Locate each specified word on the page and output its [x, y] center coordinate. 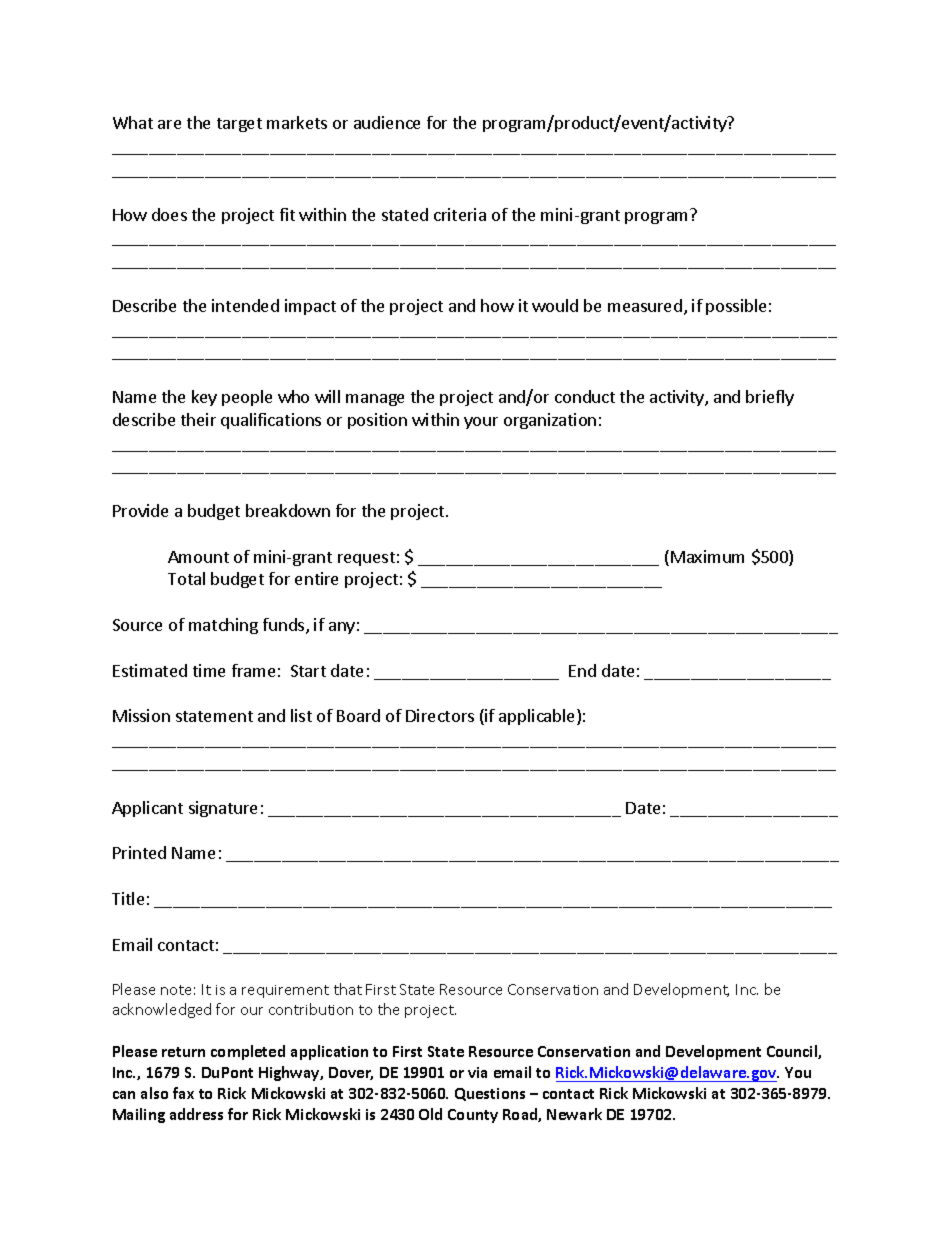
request [366, 559]
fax [183, 1093]
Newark [574, 1114]
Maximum [707, 556]
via [477, 1072]
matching [223, 626]
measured [645, 305]
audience [387, 122]
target [239, 125]
